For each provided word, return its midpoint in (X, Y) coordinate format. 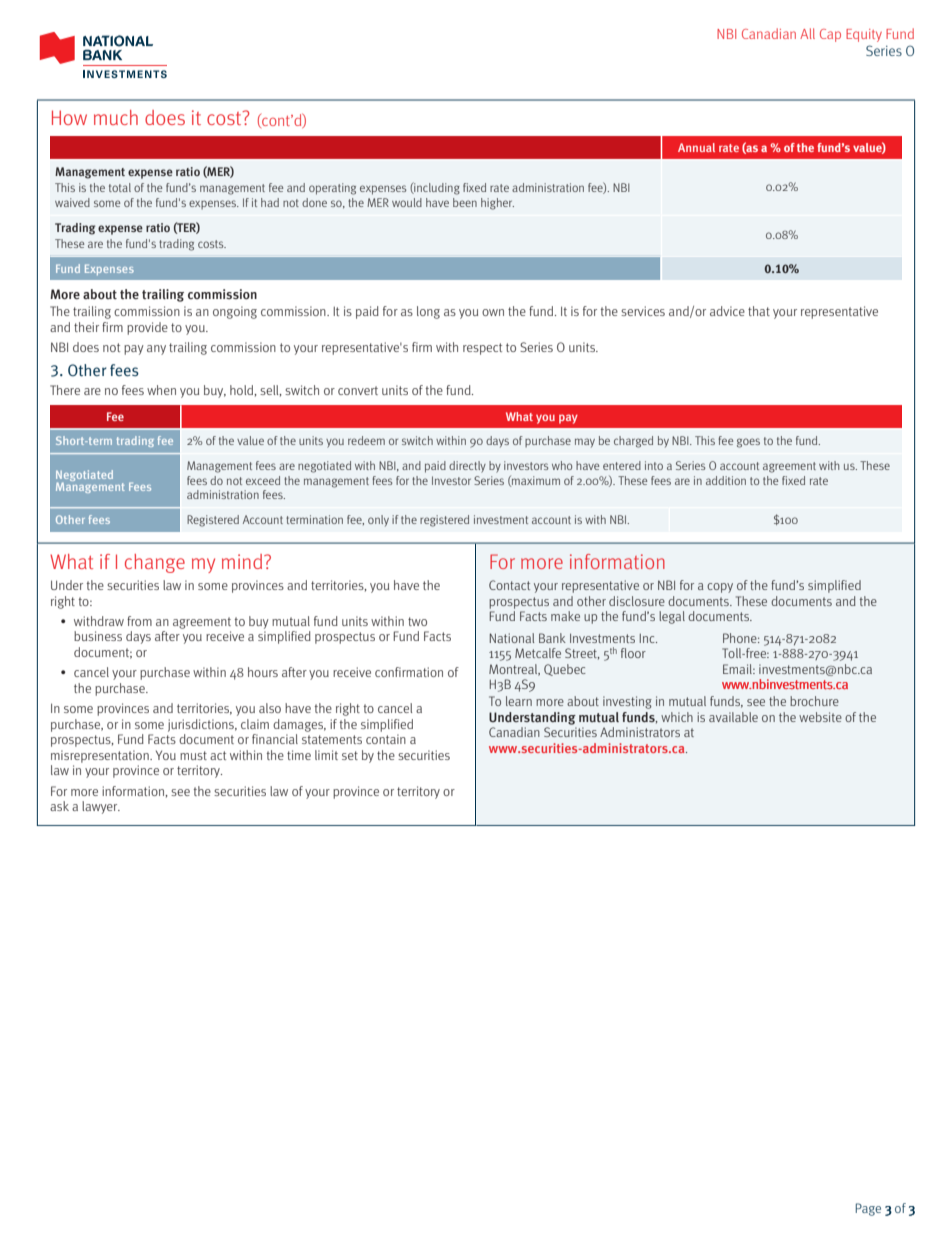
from (139, 621)
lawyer (101, 807)
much (116, 117)
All (807, 33)
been (465, 202)
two (417, 621)
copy (720, 588)
